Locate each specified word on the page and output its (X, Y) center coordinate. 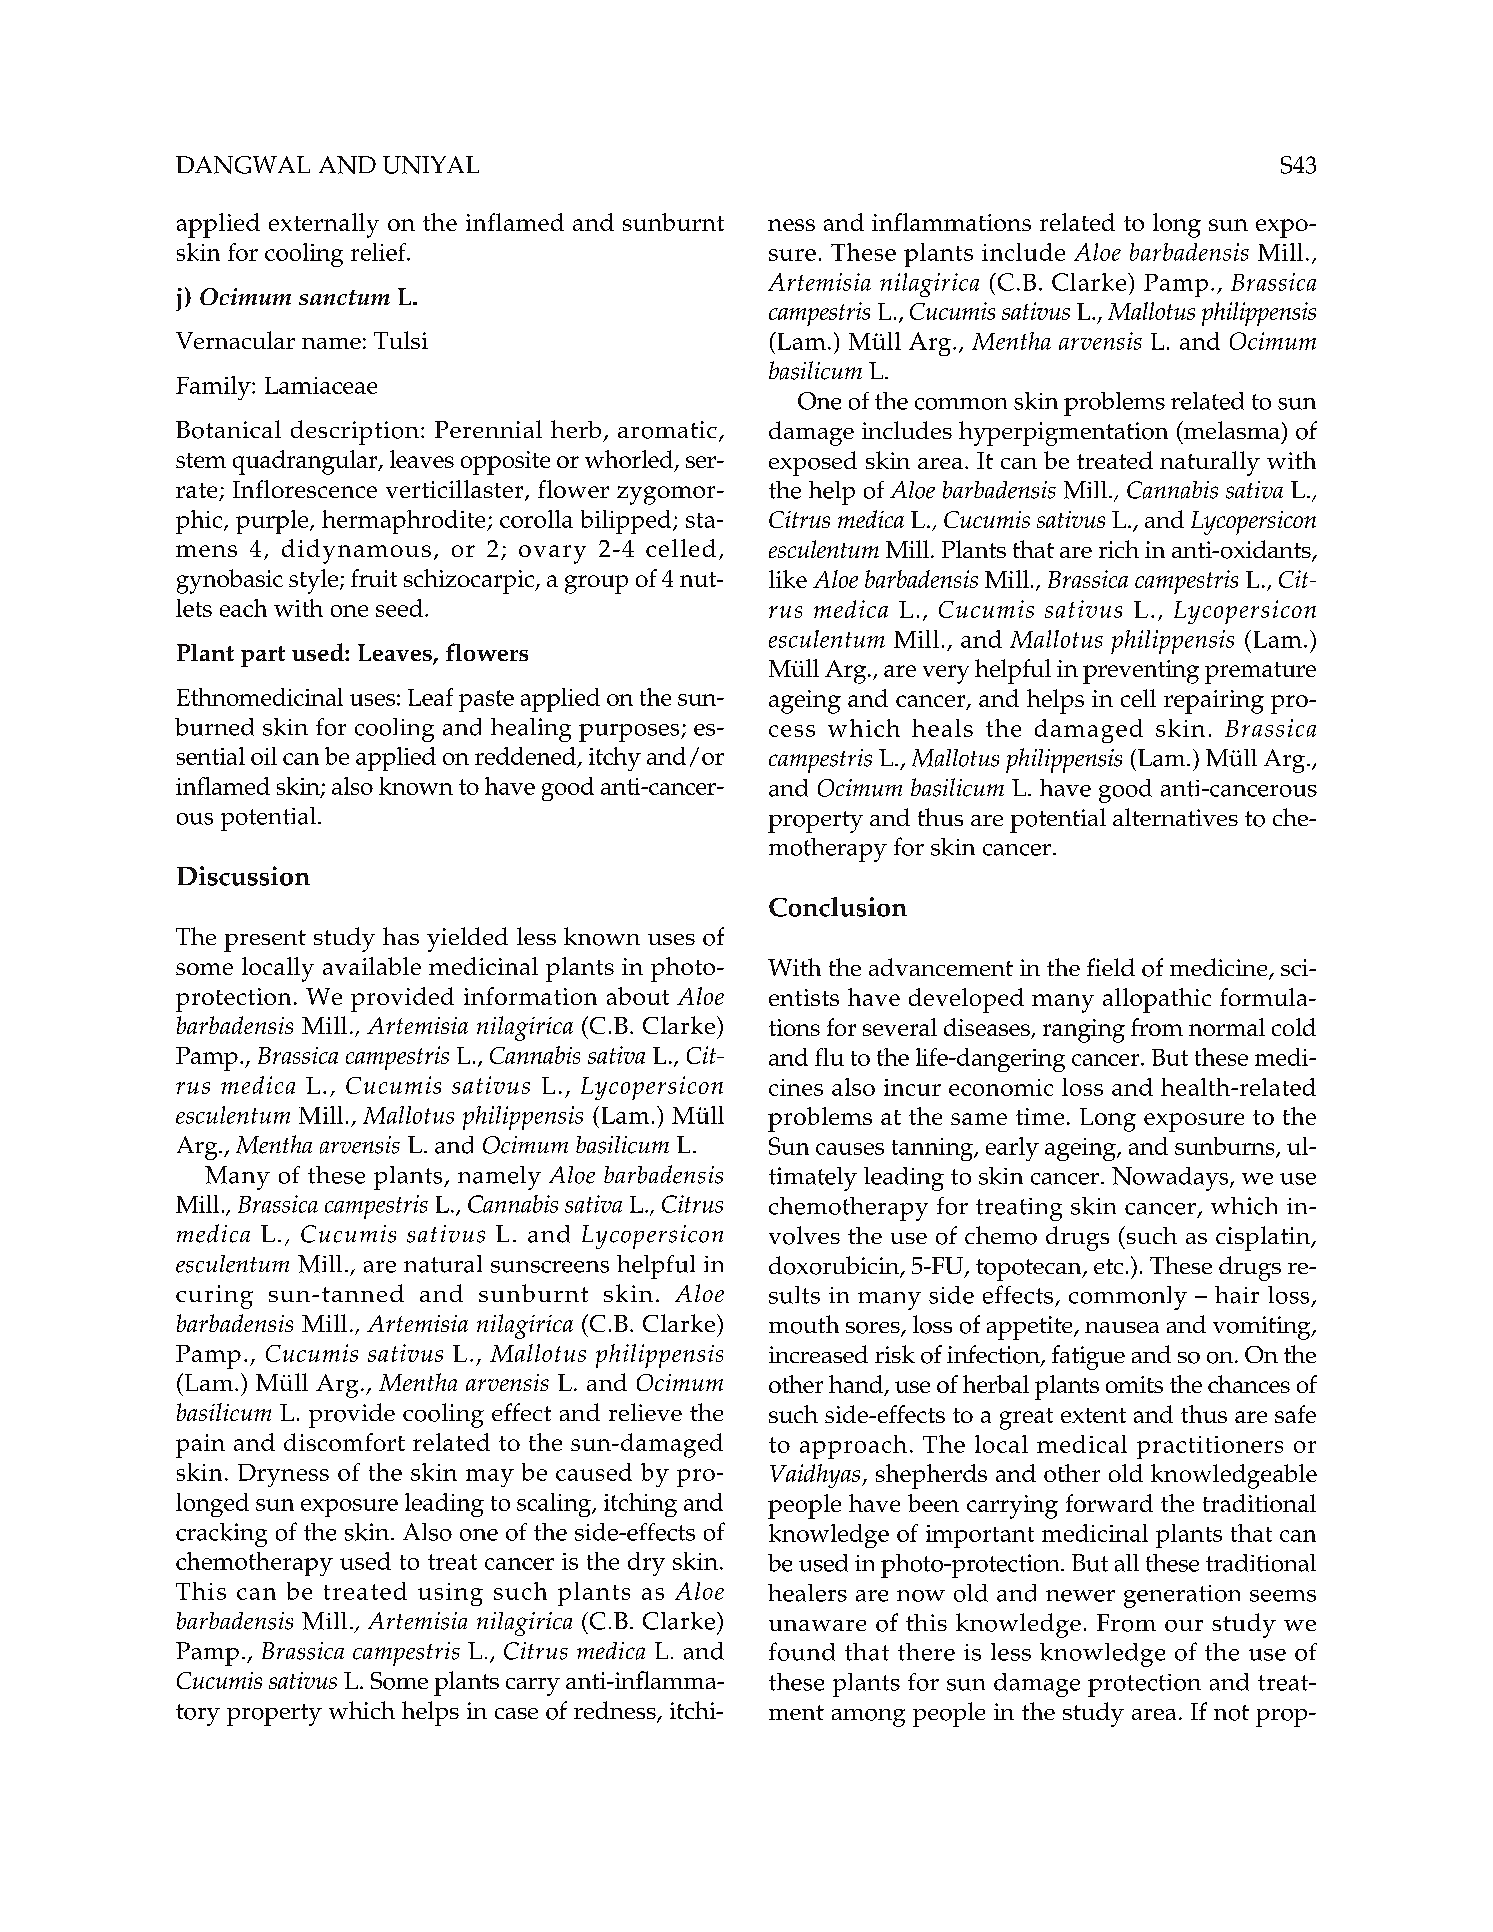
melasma (1231, 430)
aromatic (667, 430)
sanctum (344, 297)
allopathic (1157, 1000)
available (372, 966)
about (638, 996)
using (450, 1594)
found (802, 1651)
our (1184, 1626)
